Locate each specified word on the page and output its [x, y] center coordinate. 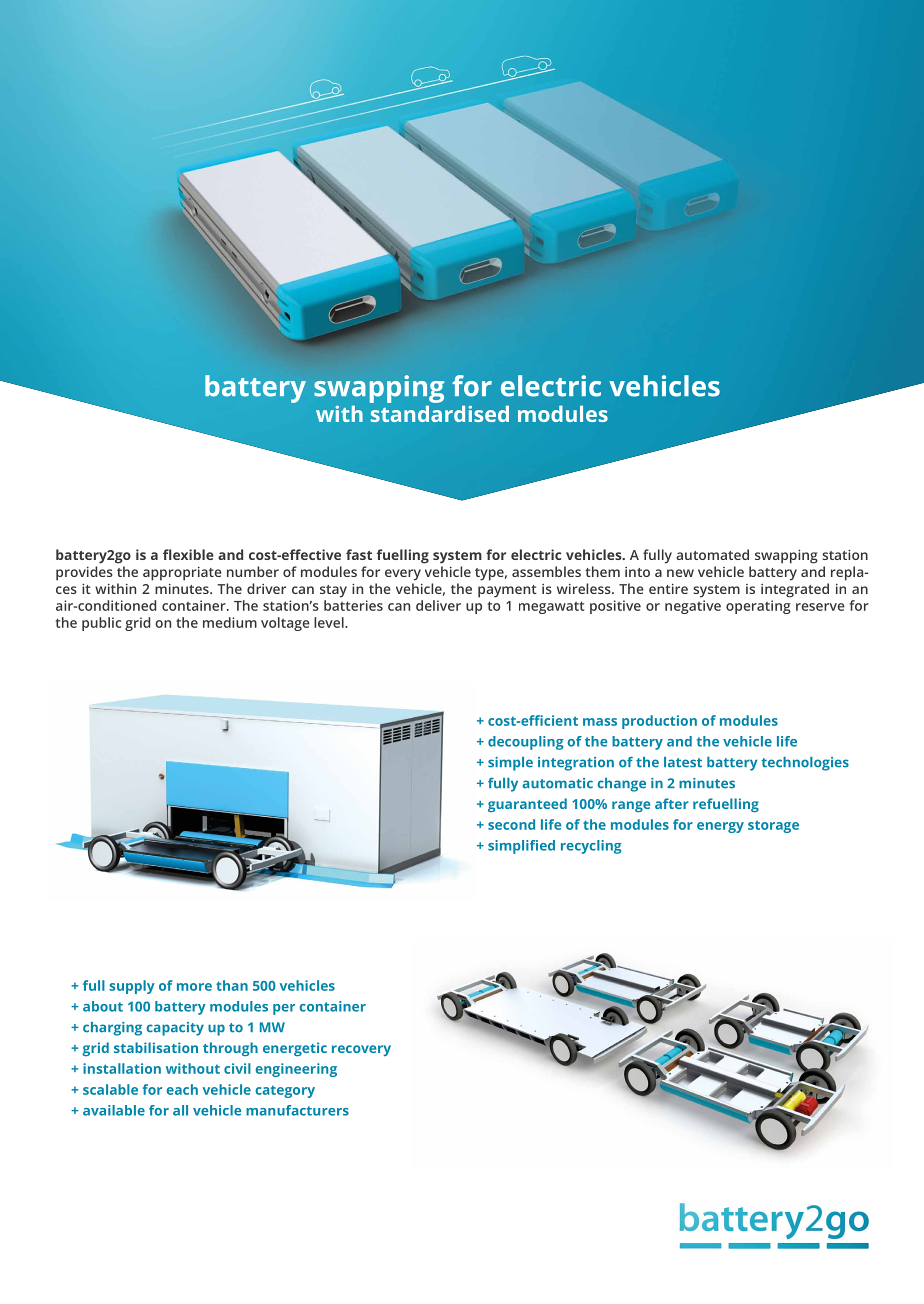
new [680, 573]
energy [720, 827]
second [511, 824]
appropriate [182, 574]
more [194, 987]
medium [230, 622]
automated [712, 554]
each [182, 1089]
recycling [591, 847]
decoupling [526, 743]
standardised [440, 413]
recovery [361, 1050]
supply [132, 987]
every [403, 575]
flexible [188, 554]
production [659, 722]
